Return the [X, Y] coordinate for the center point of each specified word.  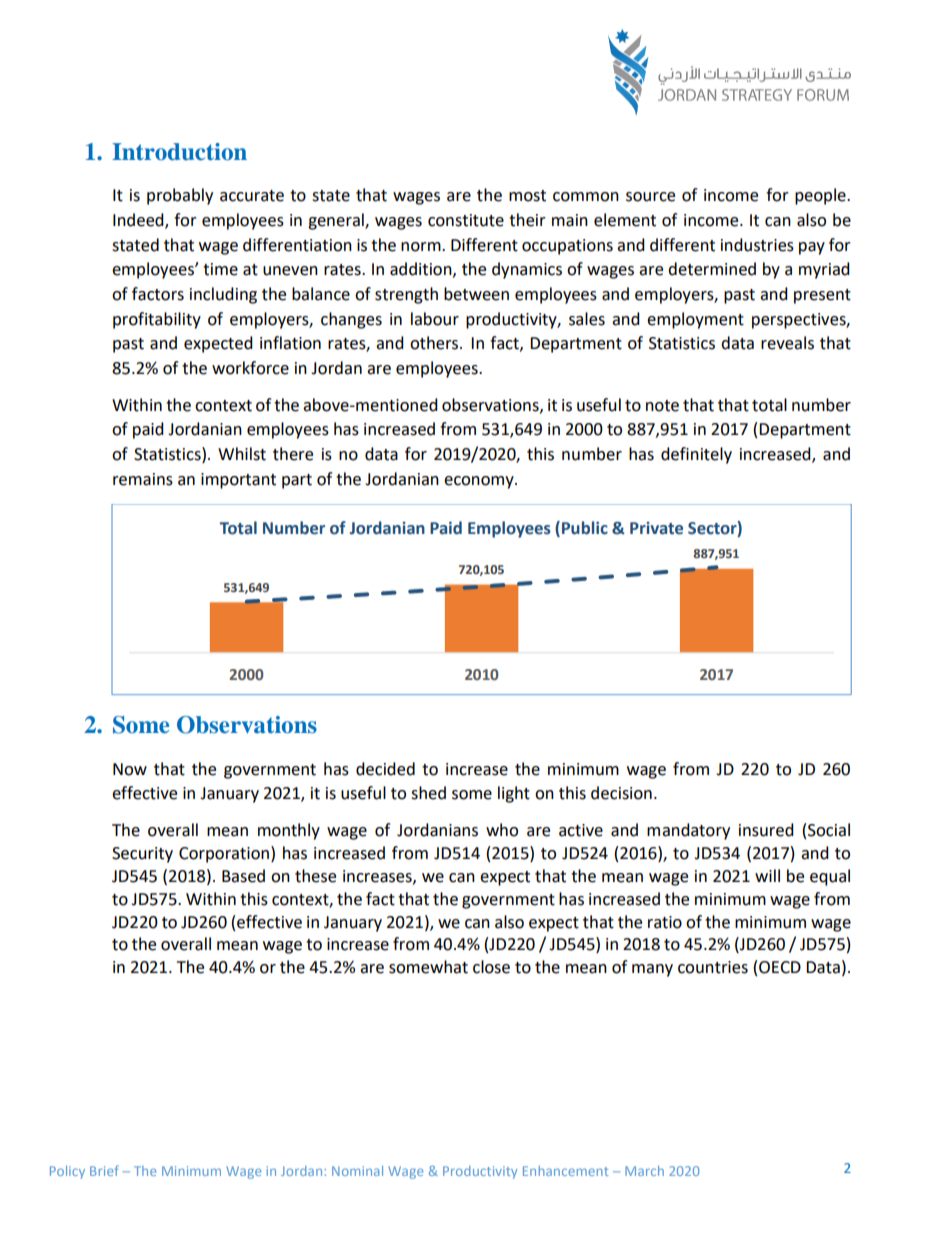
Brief [104, 1170]
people [821, 196]
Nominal [357, 1171]
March [644, 1171]
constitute [466, 220]
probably [180, 196]
